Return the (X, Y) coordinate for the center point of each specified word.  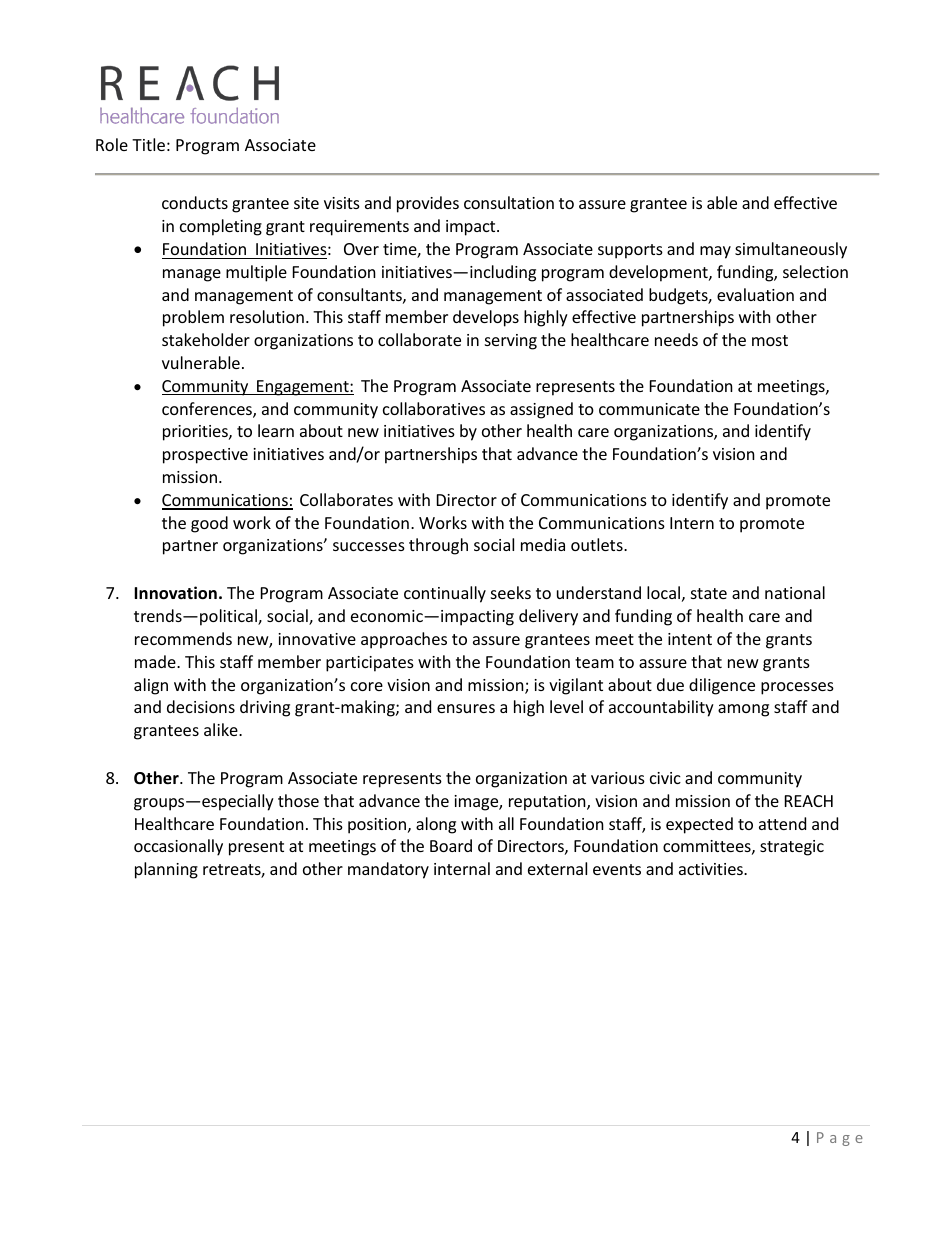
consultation (509, 202)
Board (451, 845)
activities (712, 869)
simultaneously (791, 250)
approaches (404, 640)
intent (690, 639)
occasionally (178, 847)
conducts (195, 202)
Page (840, 1139)
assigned (541, 410)
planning (166, 870)
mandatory (388, 870)
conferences (208, 410)
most (770, 340)
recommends (183, 638)
